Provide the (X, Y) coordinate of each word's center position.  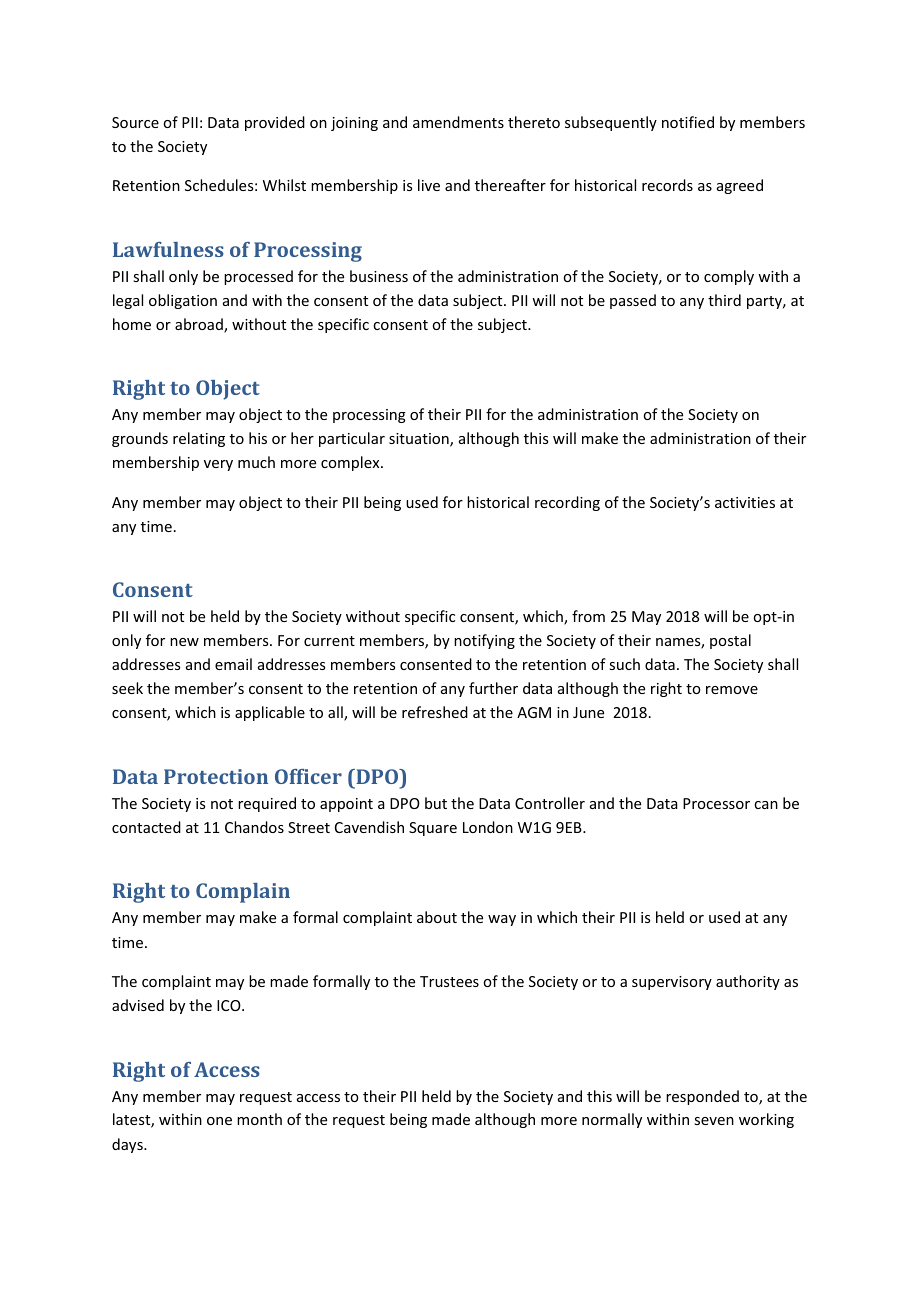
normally (612, 1120)
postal (730, 641)
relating (199, 439)
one (219, 1121)
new (184, 642)
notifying (484, 641)
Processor (716, 803)
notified (688, 122)
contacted (146, 827)
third (724, 300)
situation (420, 440)
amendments (458, 122)
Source (135, 122)
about (437, 917)
